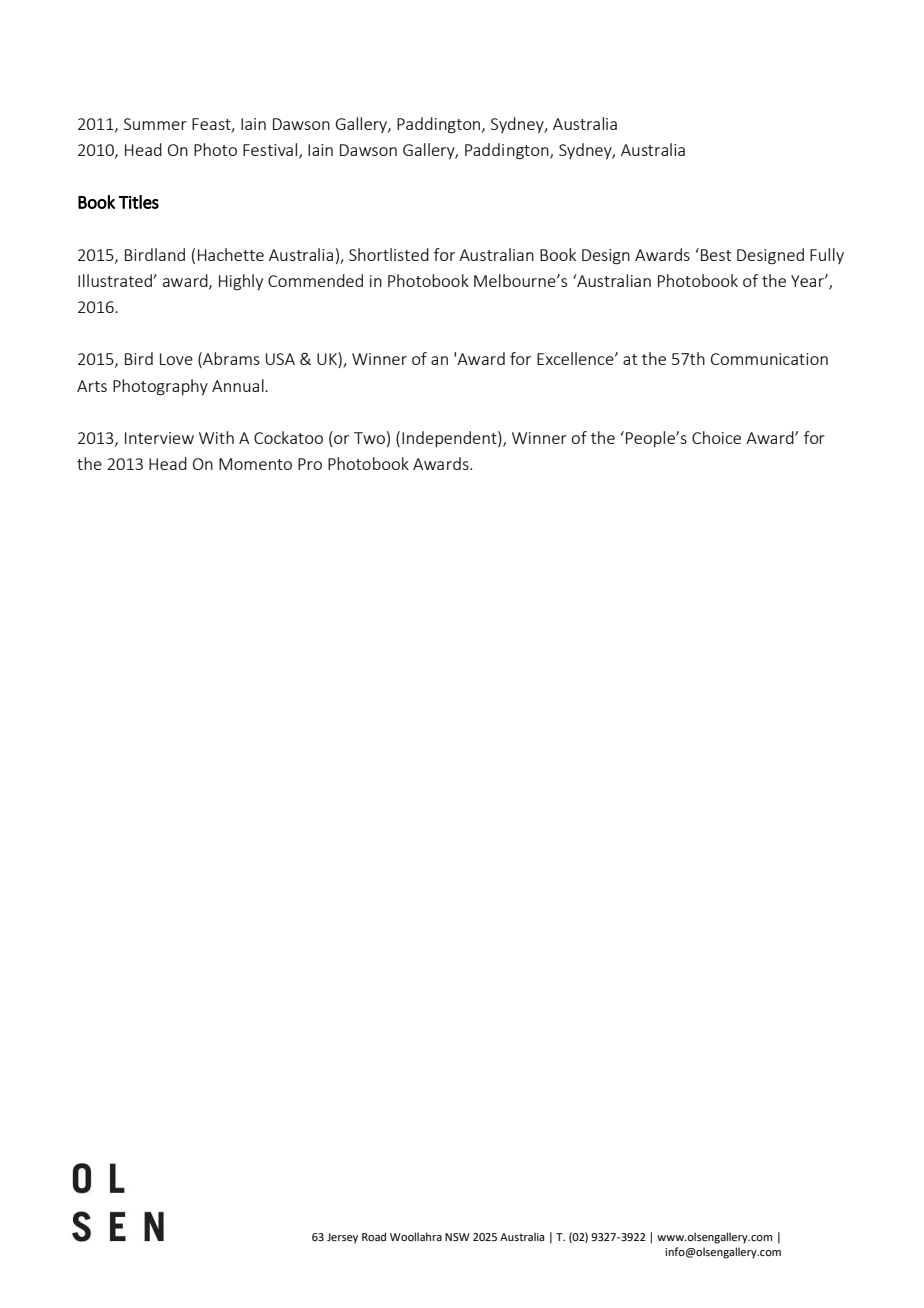 Image resolution: width=924 pixels, height=1308 pixels. I want to click on Communication, so click(769, 359).
